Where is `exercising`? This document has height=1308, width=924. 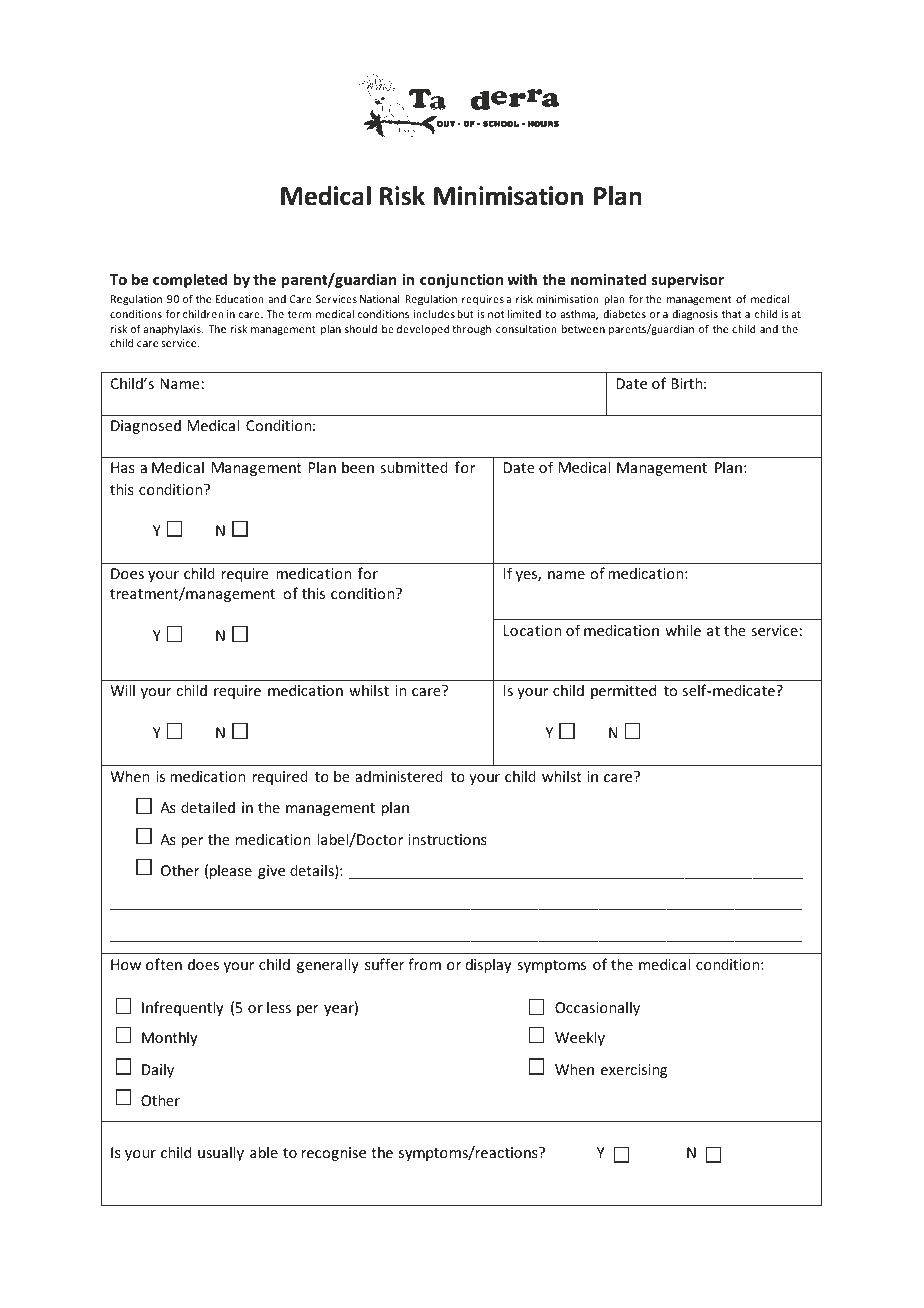
exercising is located at coordinates (634, 1071).
